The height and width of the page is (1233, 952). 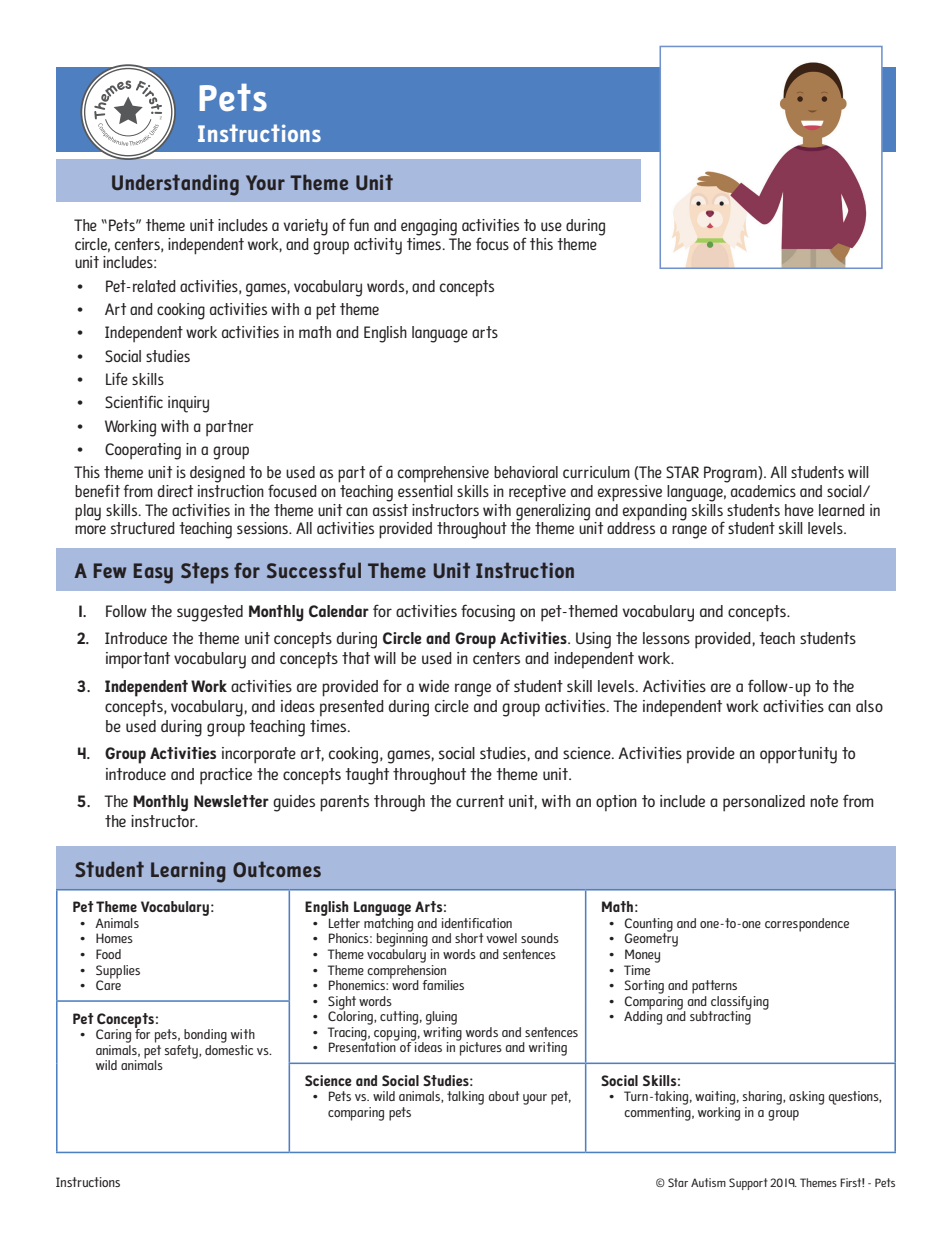 I want to click on talking, so click(x=465, y=1098).
